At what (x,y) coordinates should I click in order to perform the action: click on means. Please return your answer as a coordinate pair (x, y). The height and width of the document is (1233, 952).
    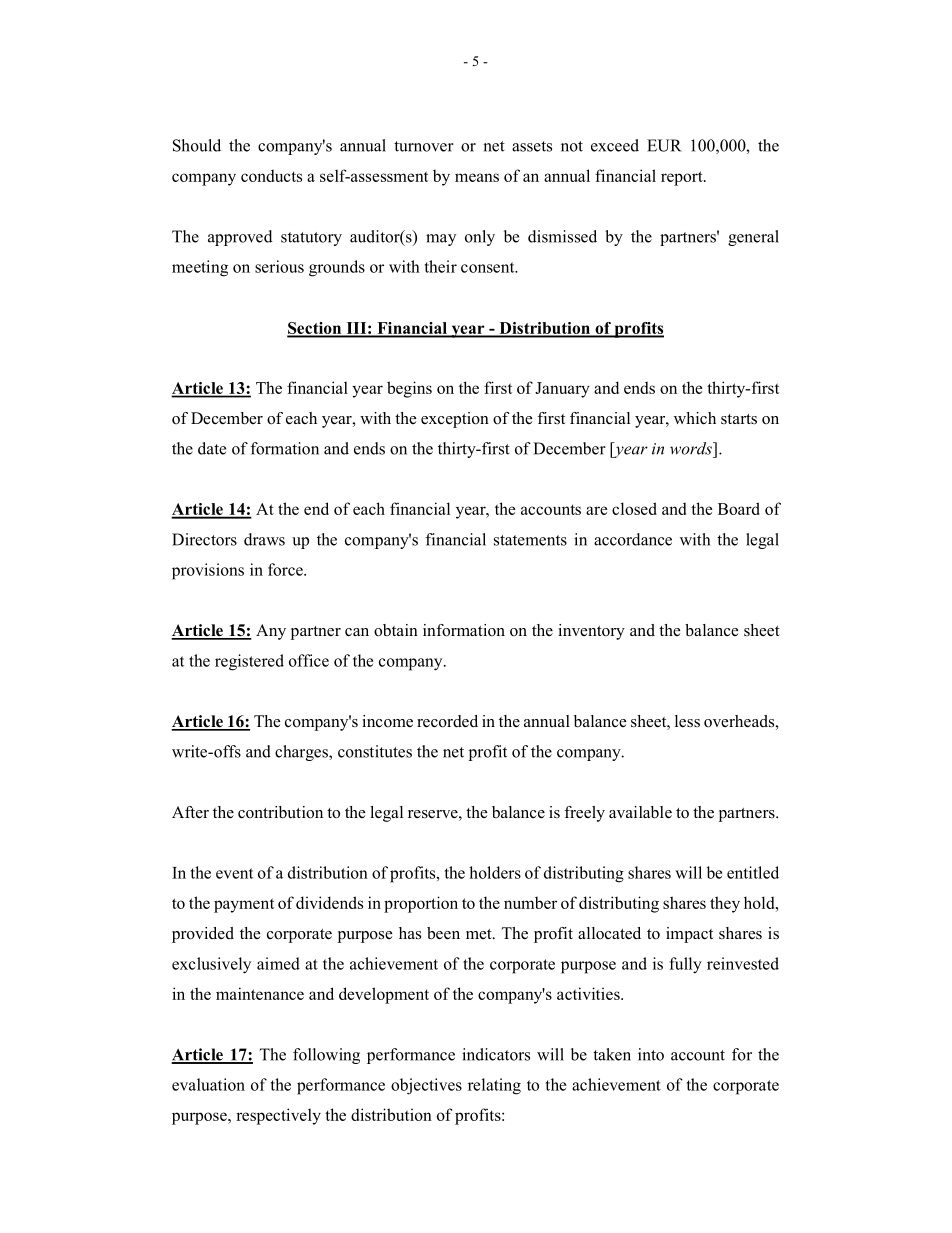
    Looking at the image, I should click on (477, 177).
